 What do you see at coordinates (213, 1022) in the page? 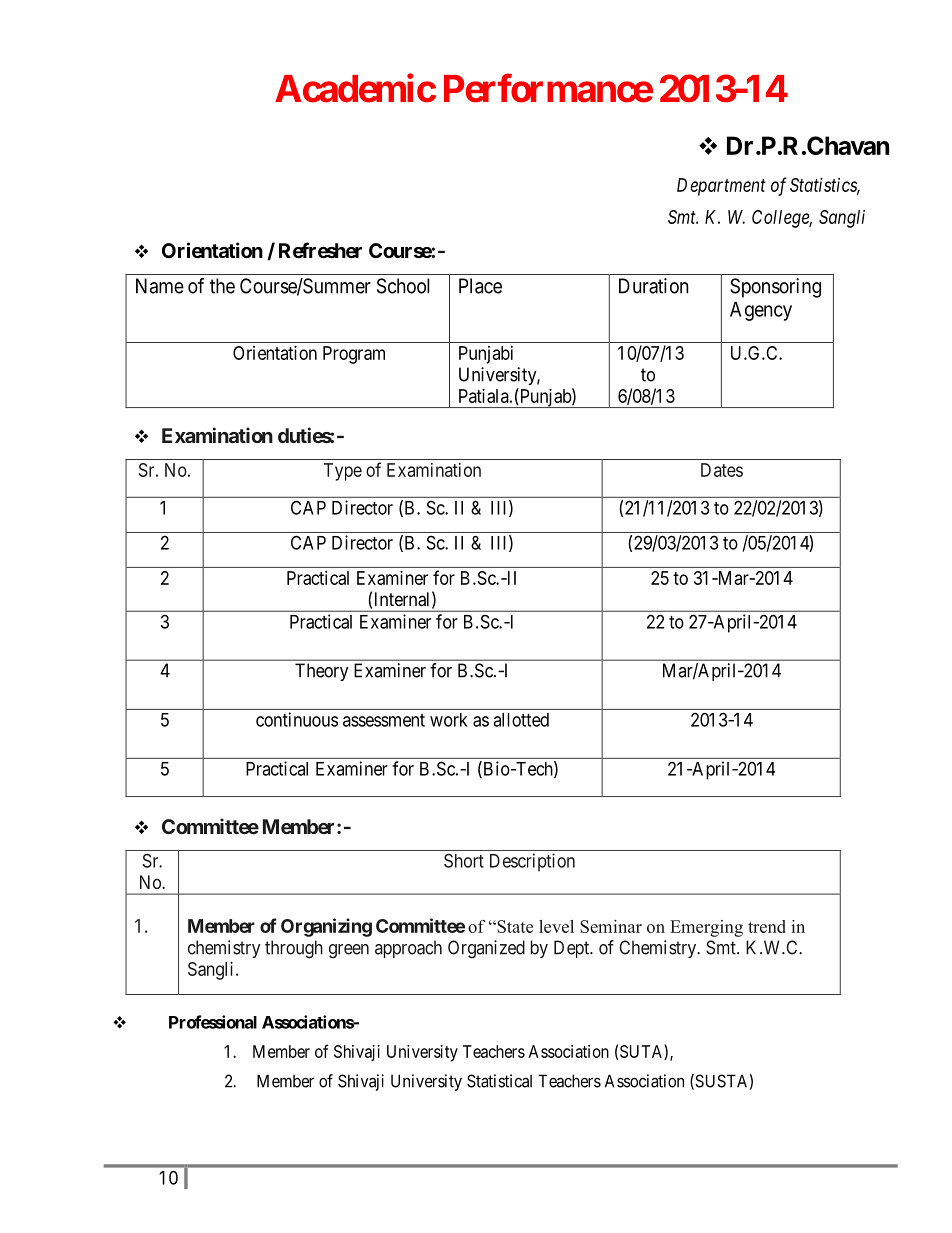
I see `Professional` at bounding box center [213, 1022].
